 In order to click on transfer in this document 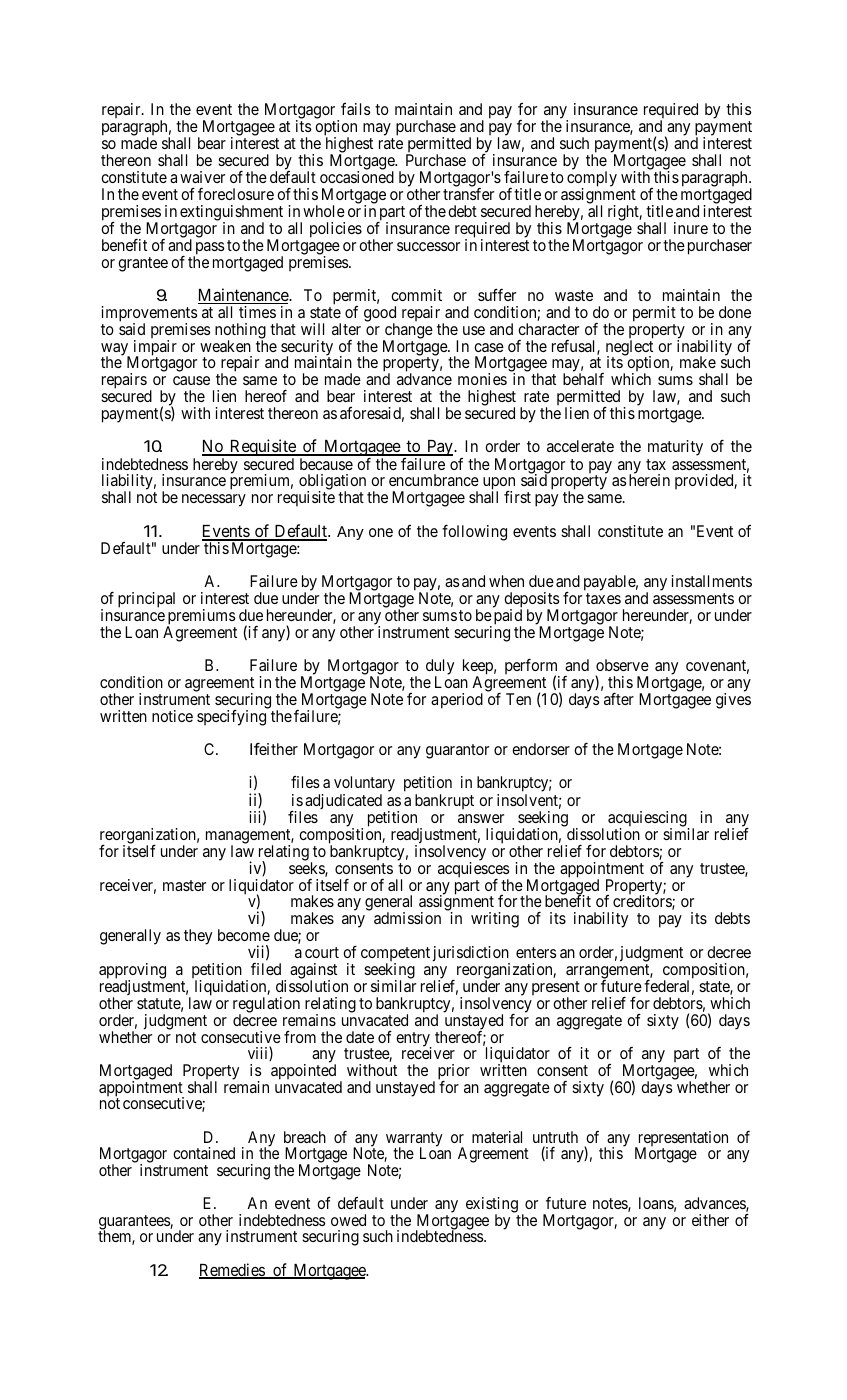, I will do `click(468, 194)`.
